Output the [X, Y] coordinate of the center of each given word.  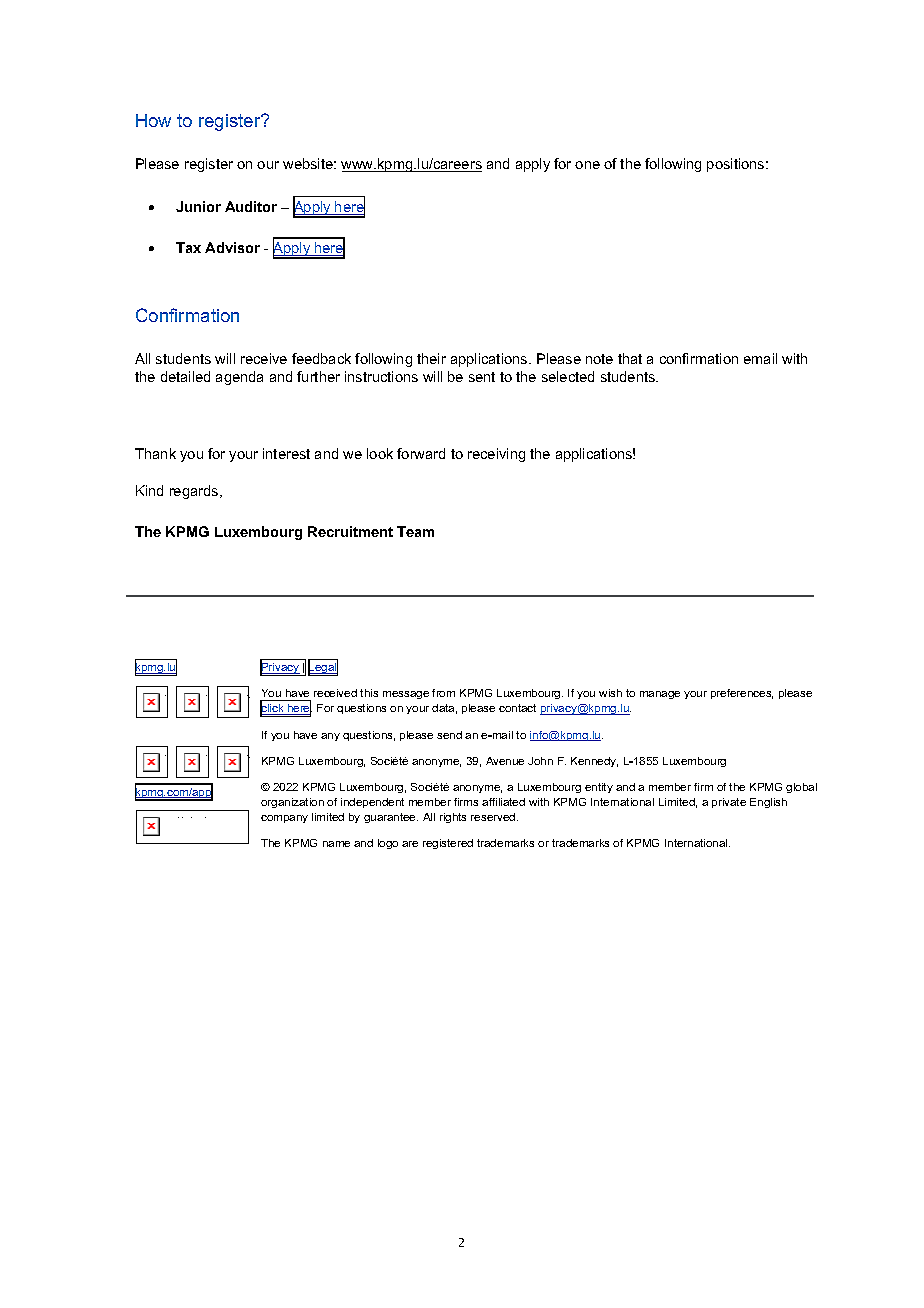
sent [482, 377]
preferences [742, 694]
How [153, 120]
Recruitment [350, 531]
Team [415, 531]
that [630, 358]
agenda [239, 378]
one [587, 165]
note [599, 359]
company [284, 819]
